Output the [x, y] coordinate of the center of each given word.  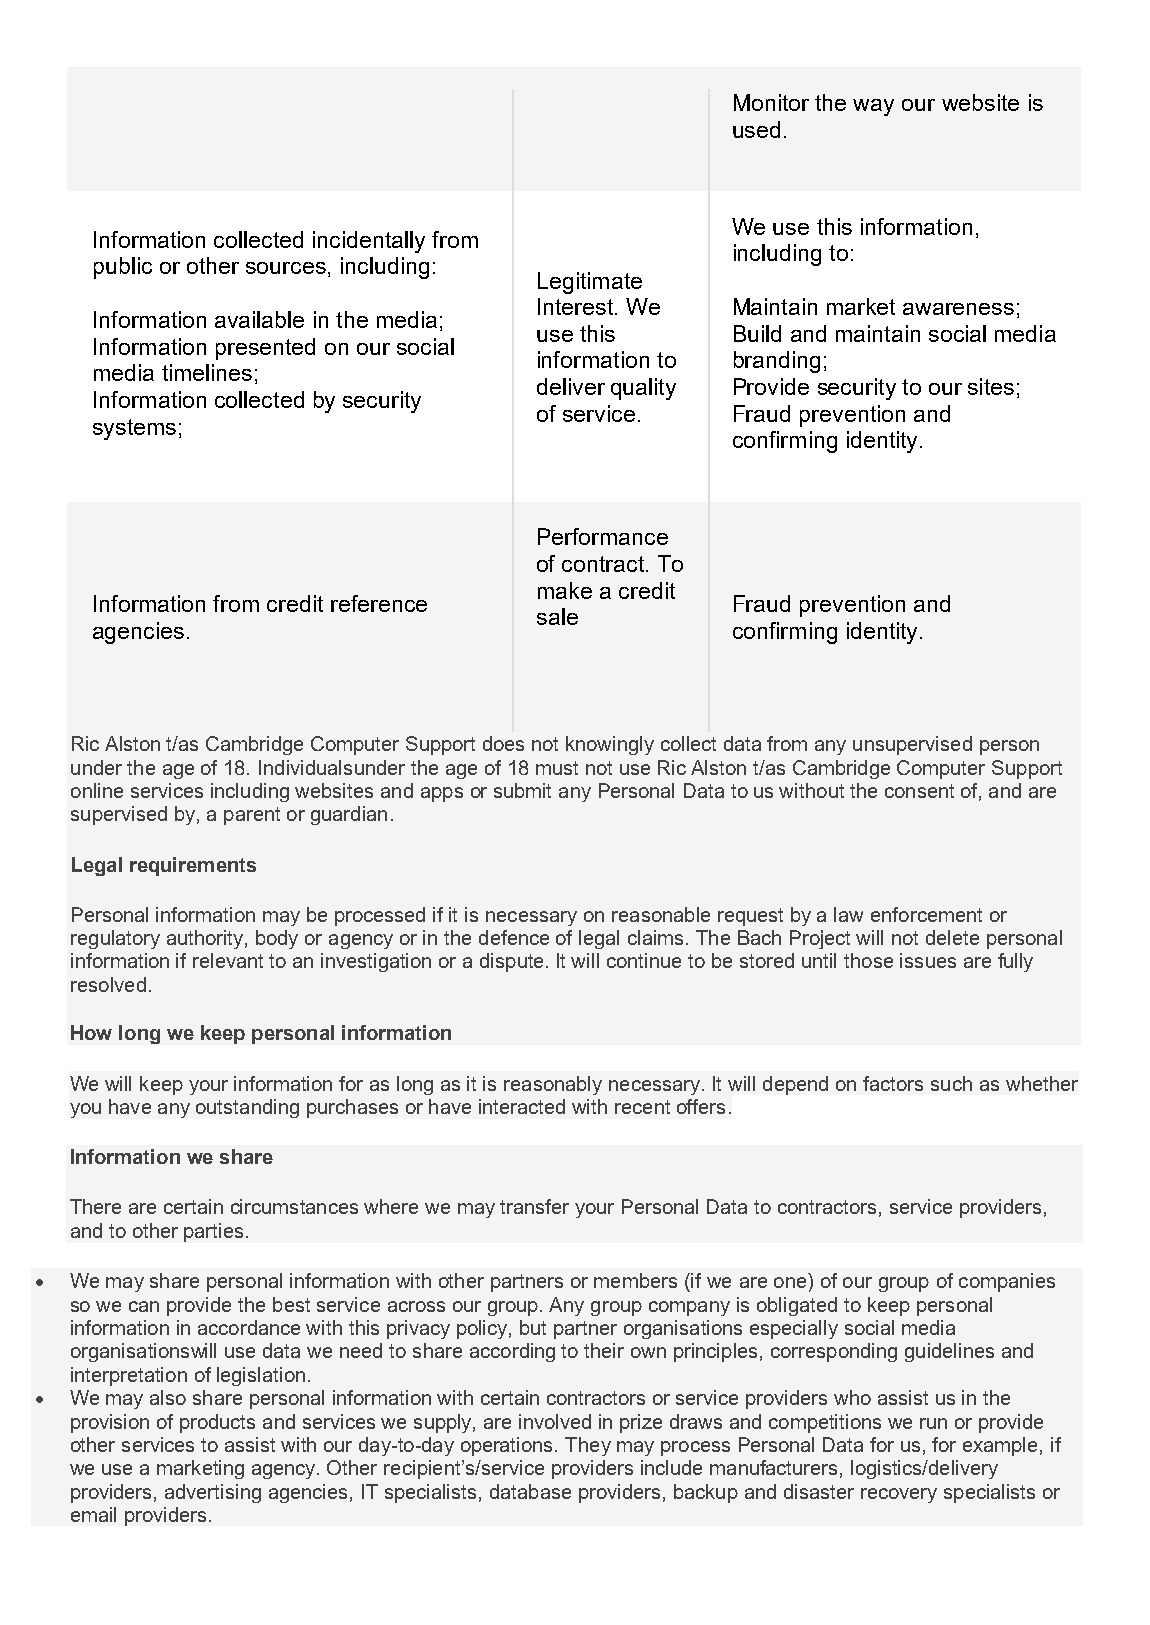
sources [286, 268]
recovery [899, 1495]
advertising [213, 1493]
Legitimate [590, 283]
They [588, 1446]
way [873, 107]
